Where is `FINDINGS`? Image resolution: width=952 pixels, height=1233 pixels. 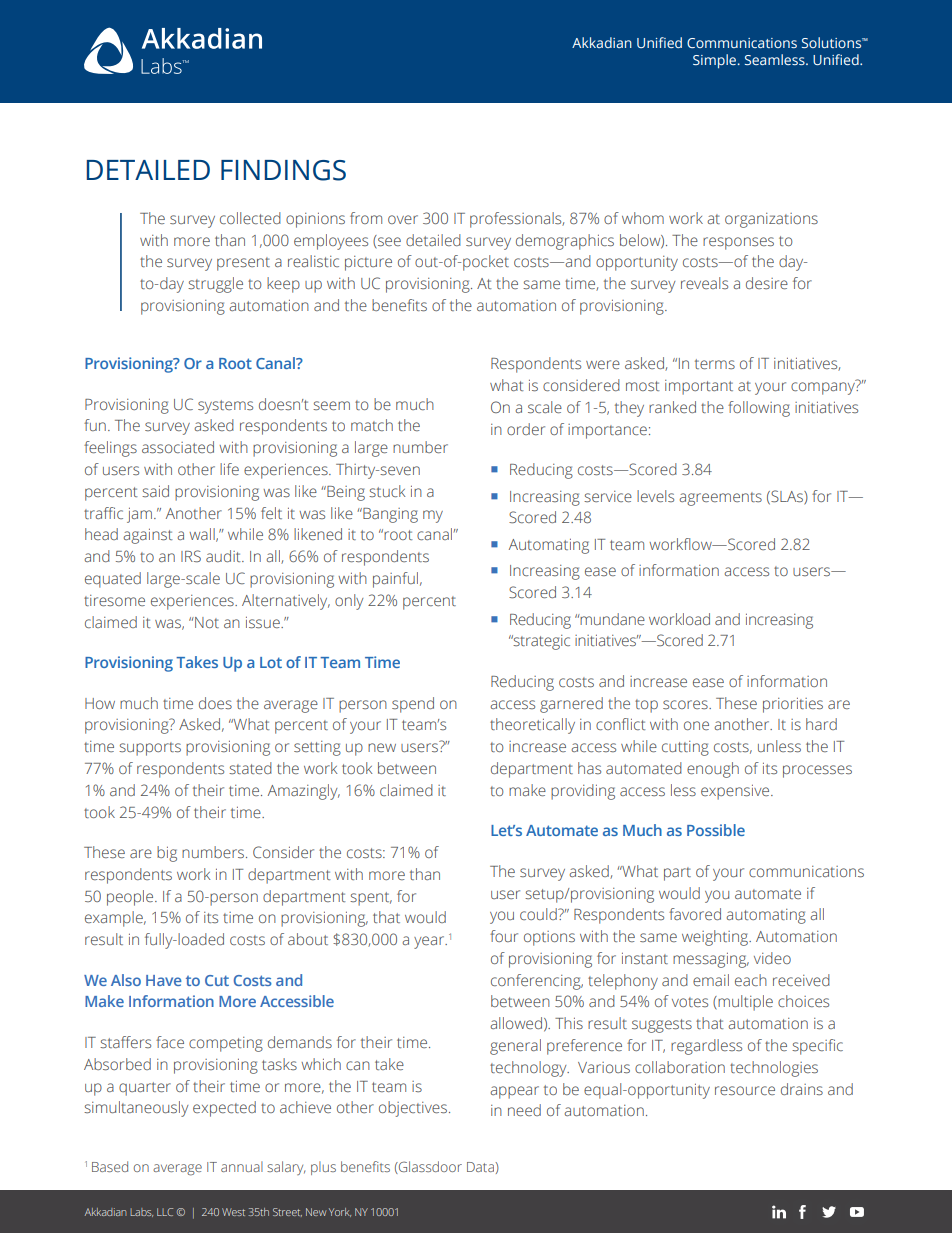
FINDINGS is located at coordinates (283, 170).
